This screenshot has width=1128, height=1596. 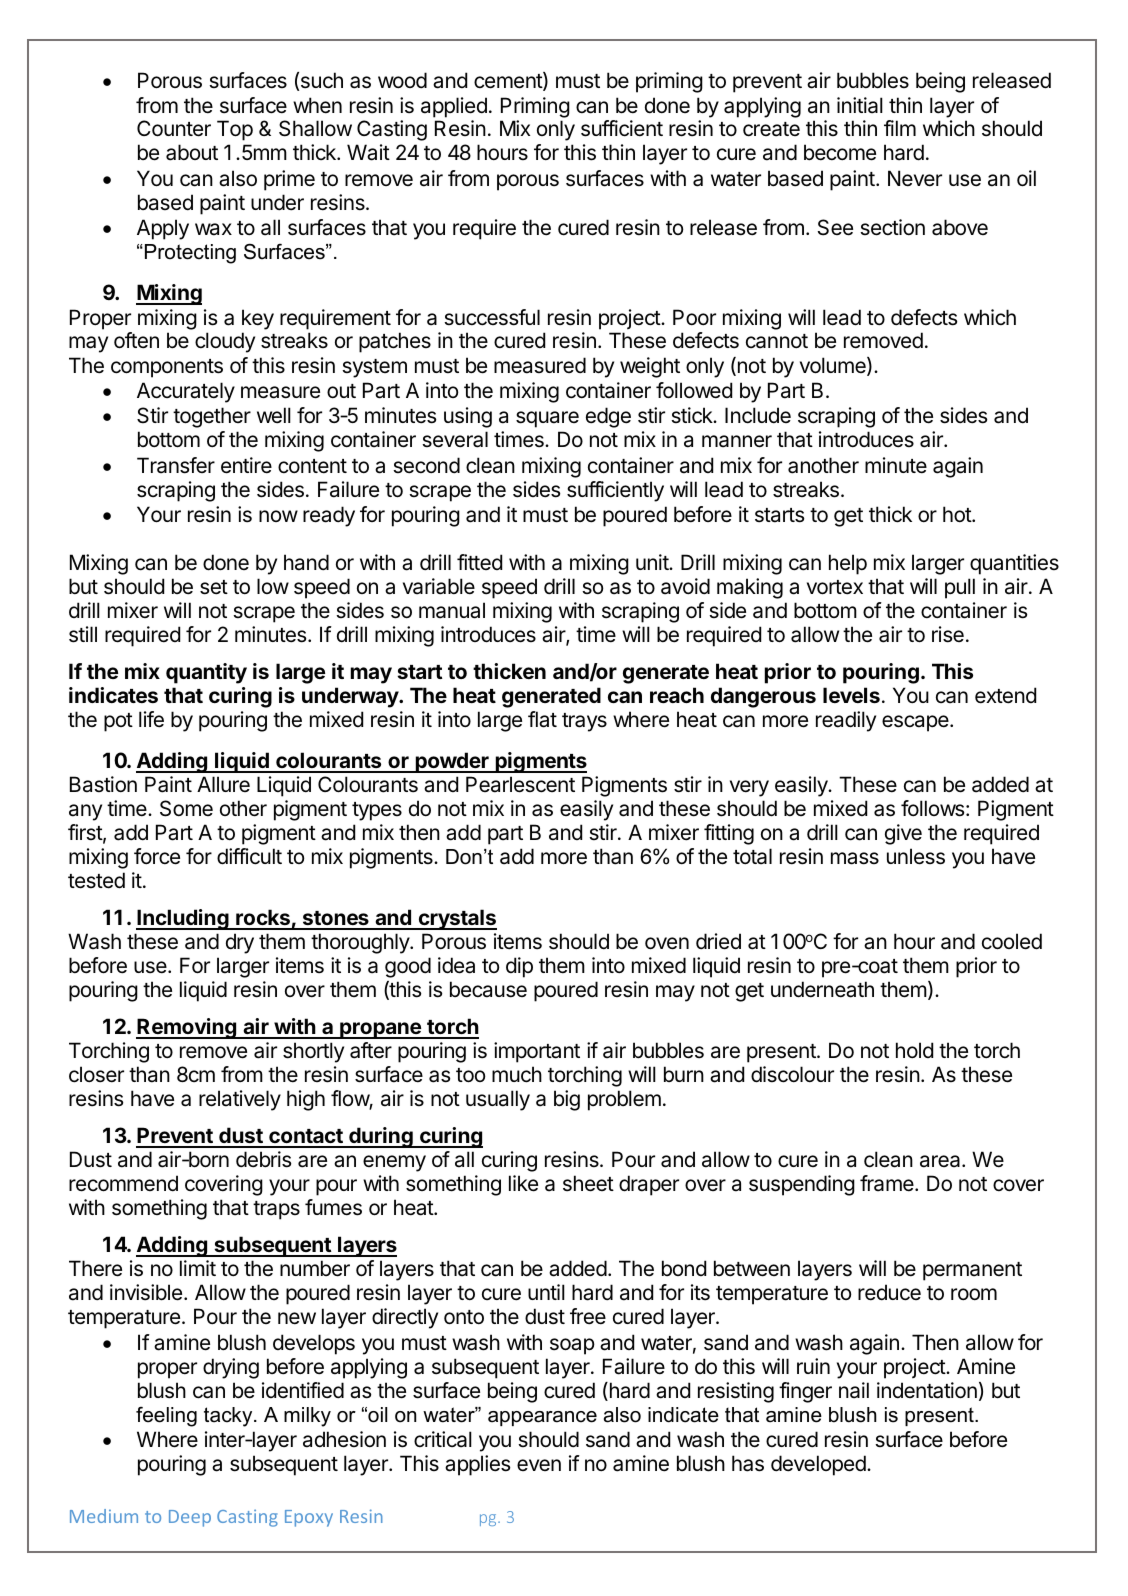 What do you see at coordinates (542, 719) in the screenshot?
I see `flat` at bounding box center [542, 719].
